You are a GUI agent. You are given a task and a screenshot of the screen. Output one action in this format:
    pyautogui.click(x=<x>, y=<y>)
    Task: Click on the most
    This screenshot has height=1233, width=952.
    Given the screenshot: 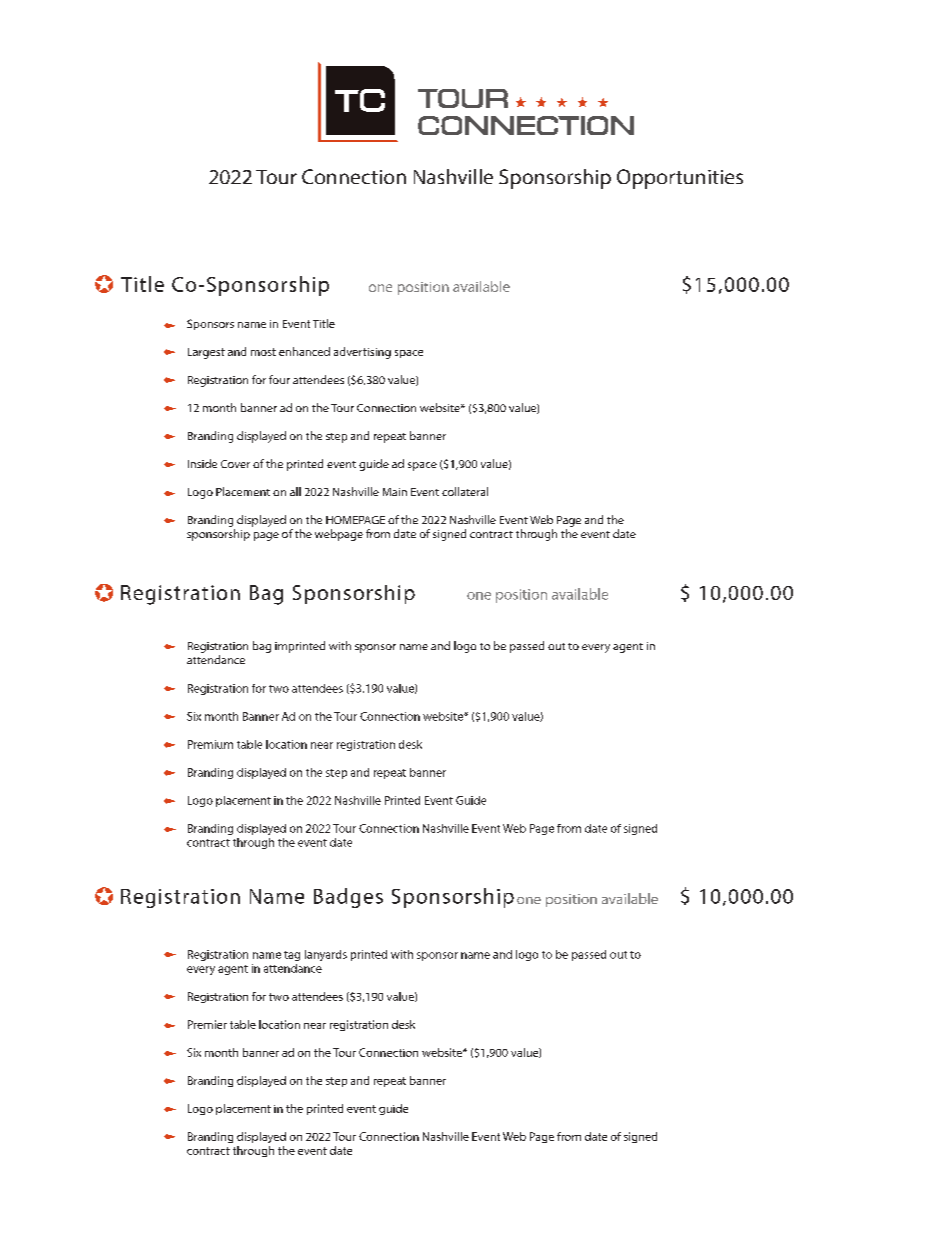 What is the action you would take?
    pyautogui.click(x=263, y=352)
